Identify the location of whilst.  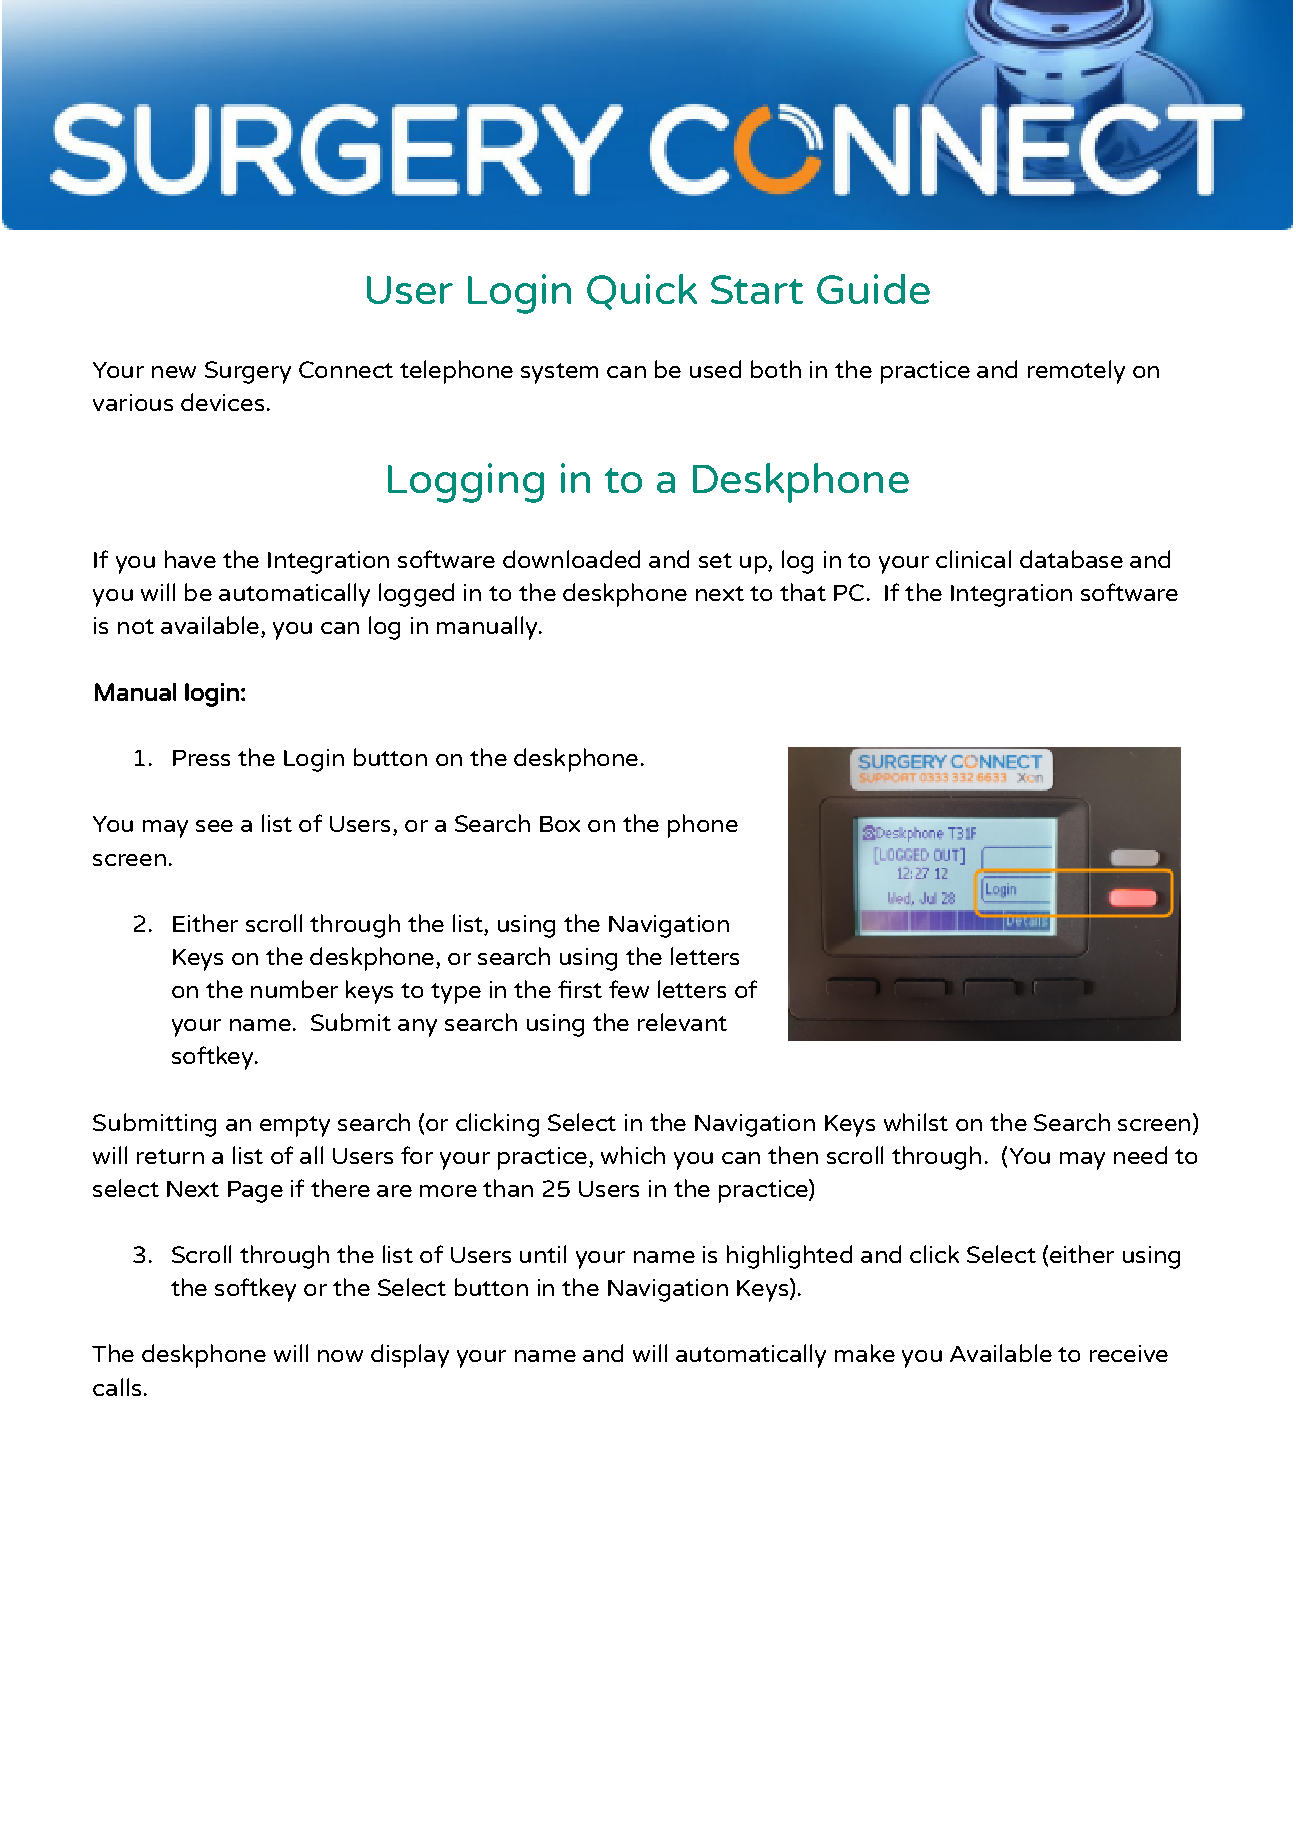
(916, 1122).
